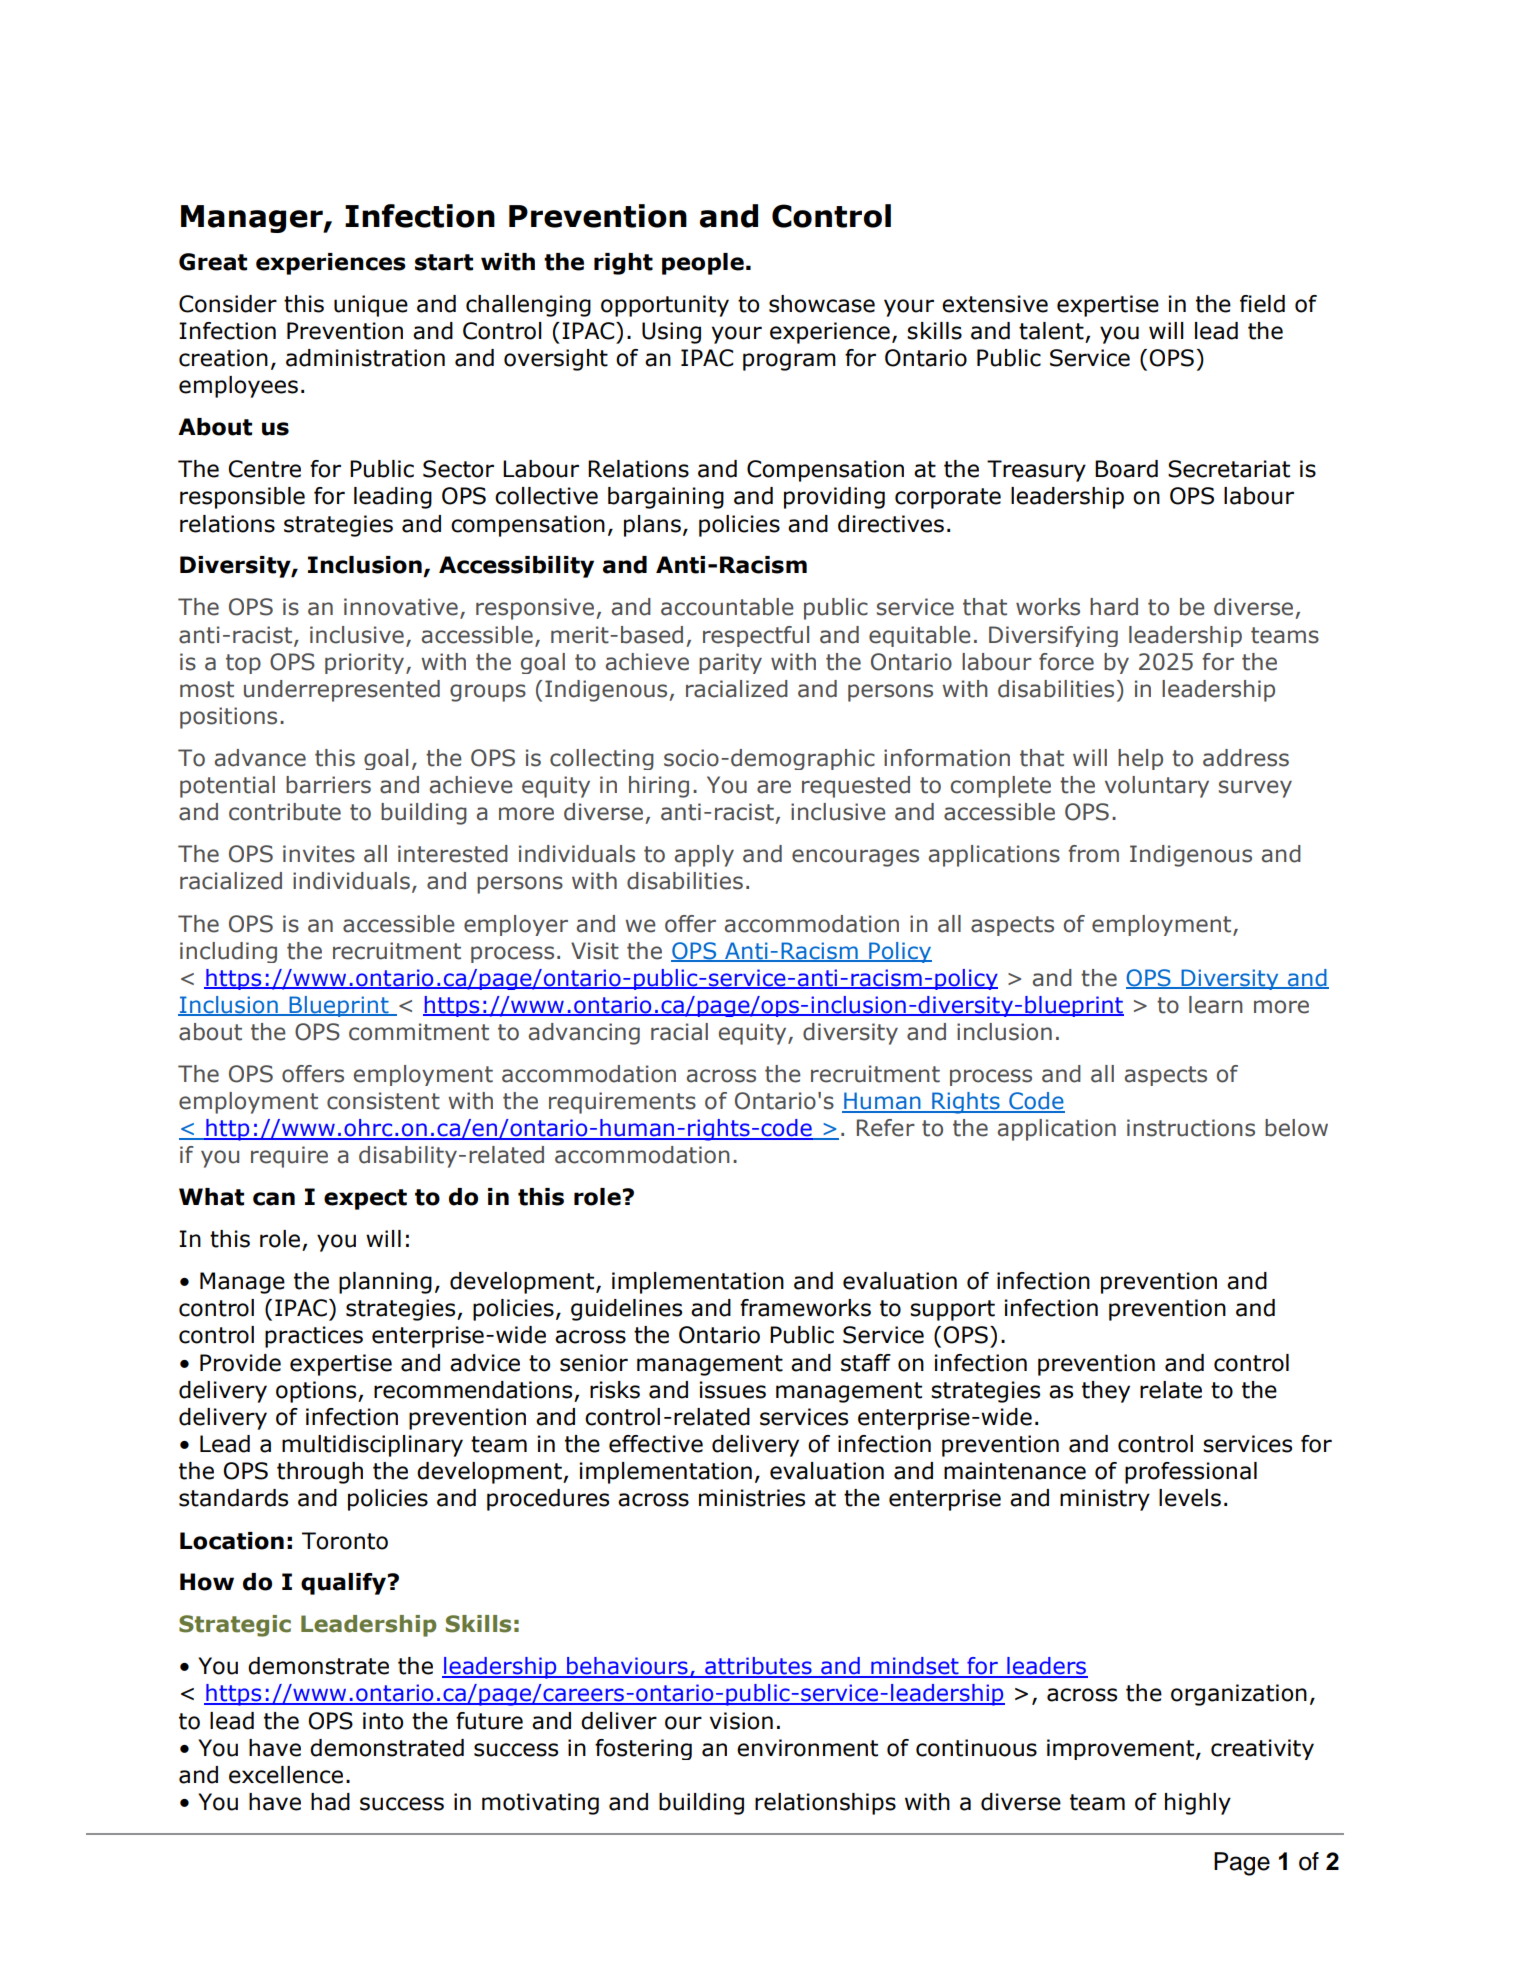  Describe the element at coordinates (1198, 1804) in the page. I see `highly` at that location.
